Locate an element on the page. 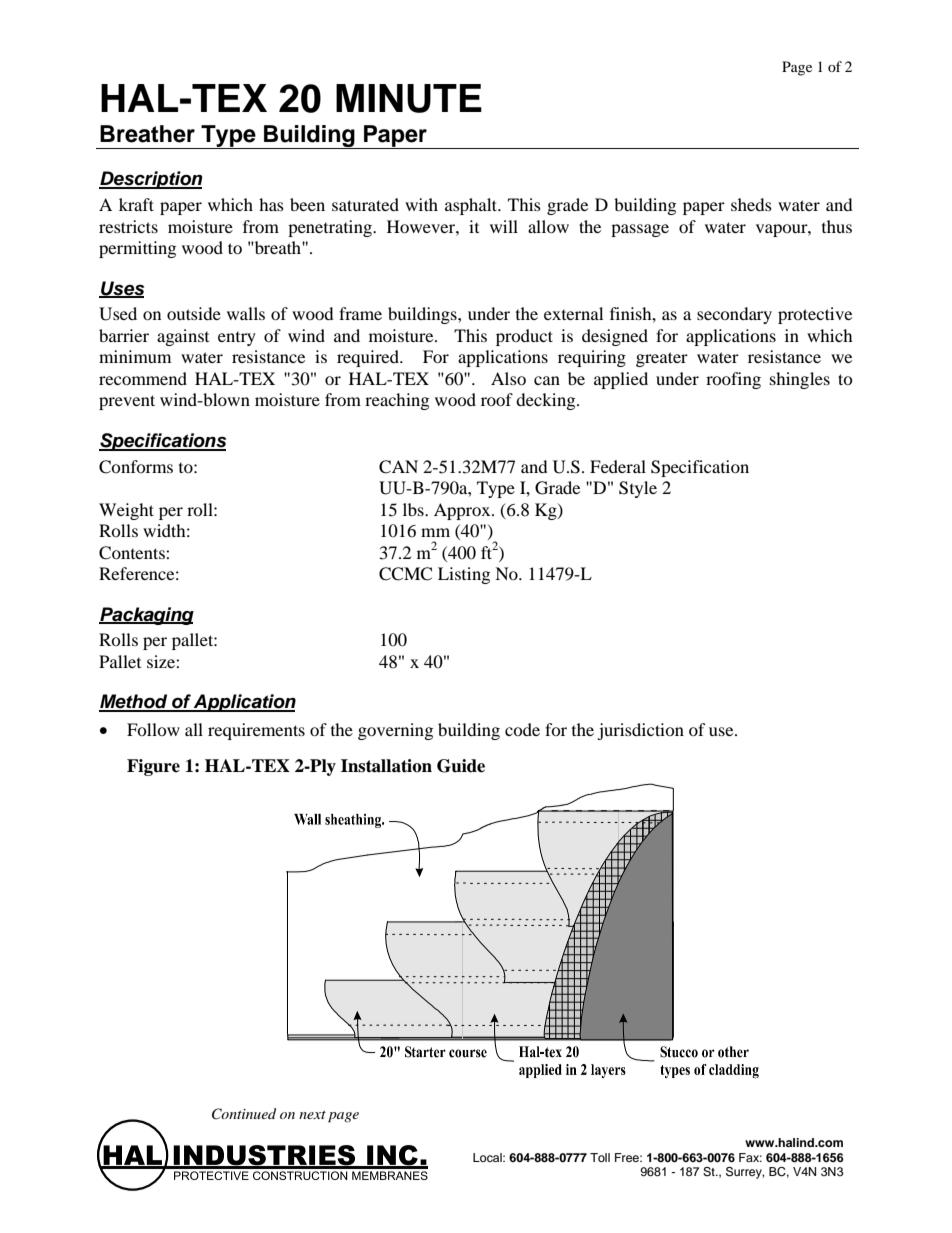 The width and height of the document is (952, 1233). jurisdiction is located at coordinates (640, 731).
